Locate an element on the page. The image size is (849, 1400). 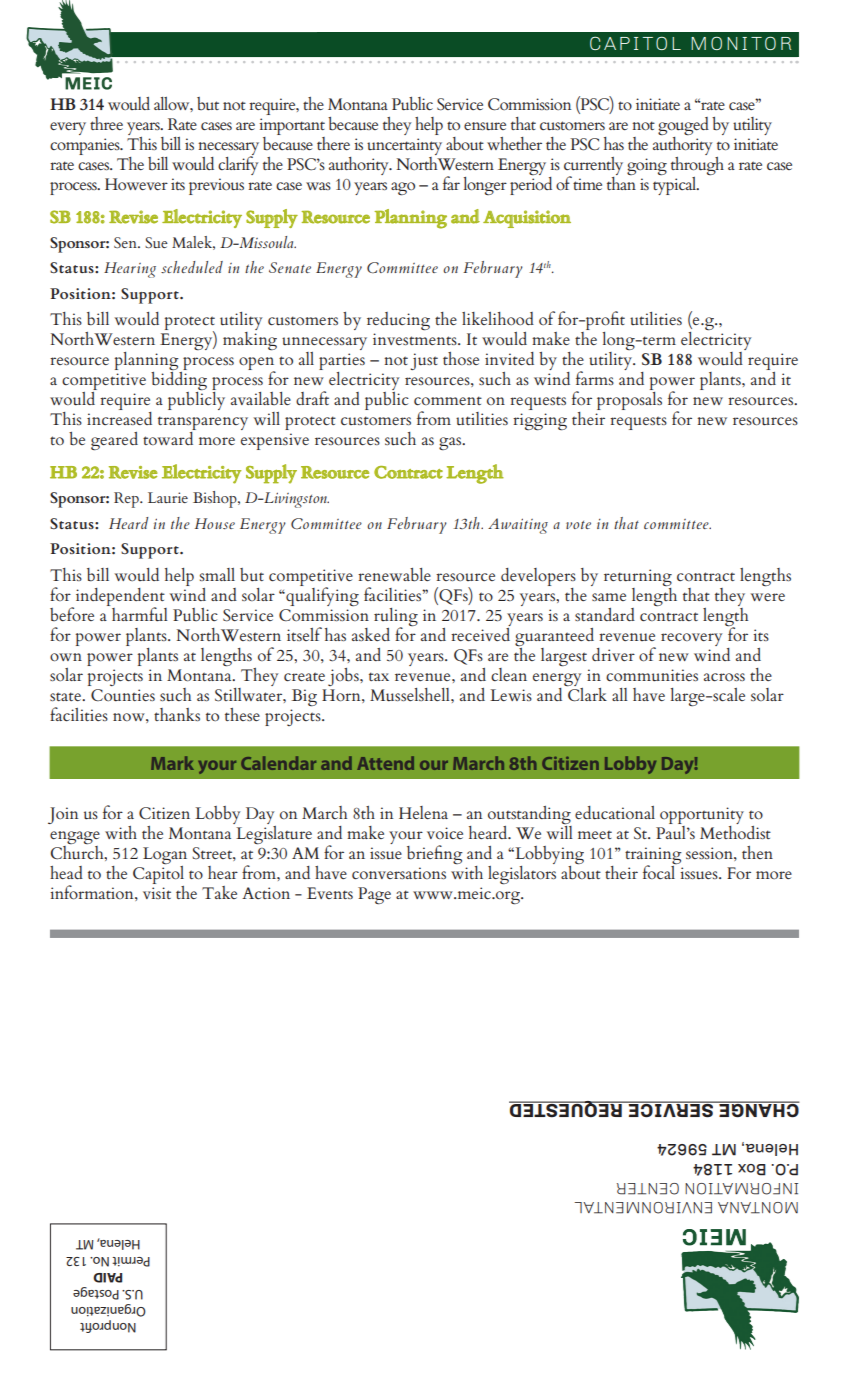
gouged is located at coordinates (683, 127).
